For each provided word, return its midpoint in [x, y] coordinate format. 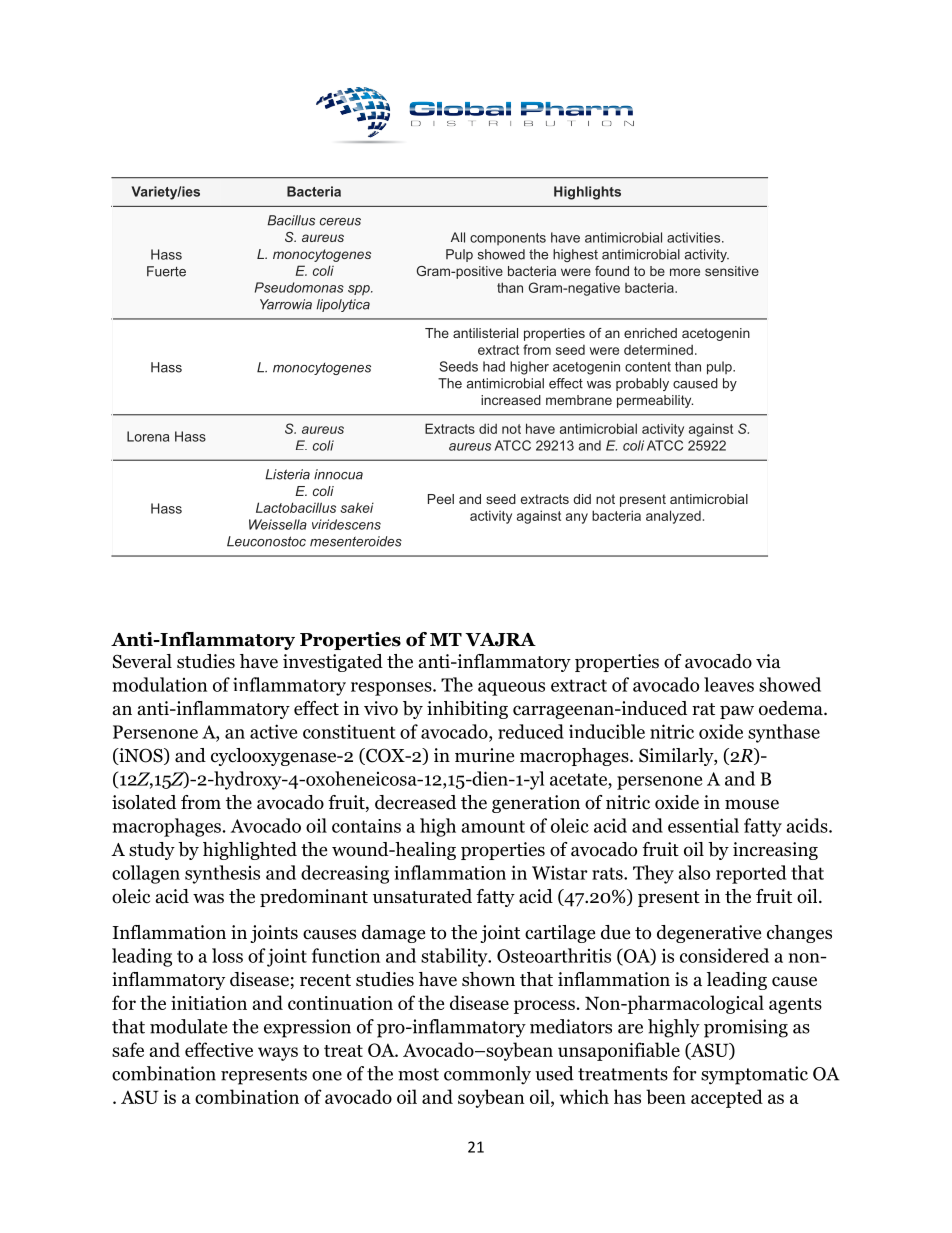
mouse [752, 804]
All [458, 237]
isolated [144, 802]
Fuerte [166, 271]
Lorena [148, 436]
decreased [415, 802]
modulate [188, 1026]
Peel [441, 499]
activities [695, 237]
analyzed [673, 517]
